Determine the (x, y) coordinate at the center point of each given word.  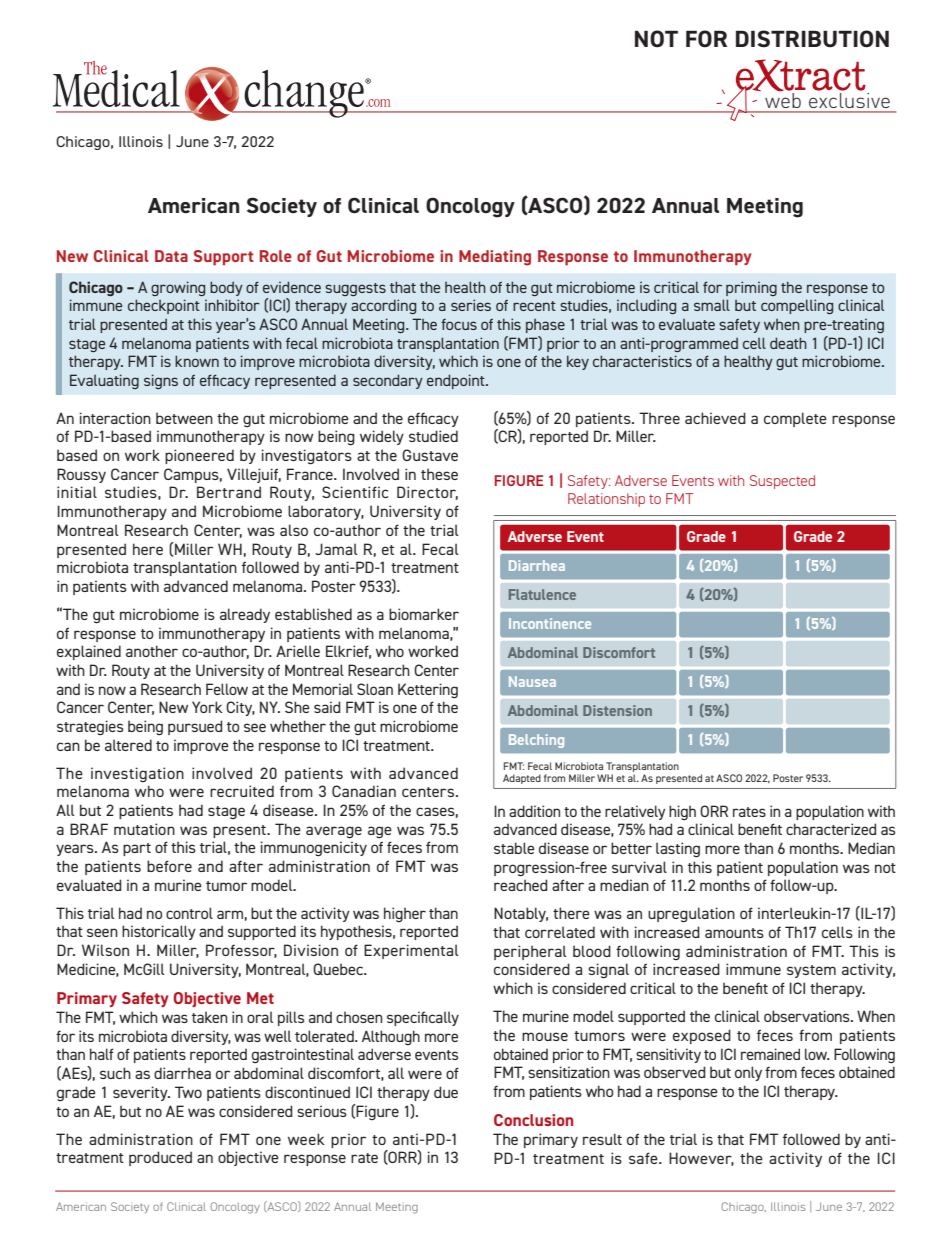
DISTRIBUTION (812, 39)
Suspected (782, 482)
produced (160, 1158)
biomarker (424, 614)
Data (171, 256)
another (152, 651)
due (446, 1092)
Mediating (495, 258)
